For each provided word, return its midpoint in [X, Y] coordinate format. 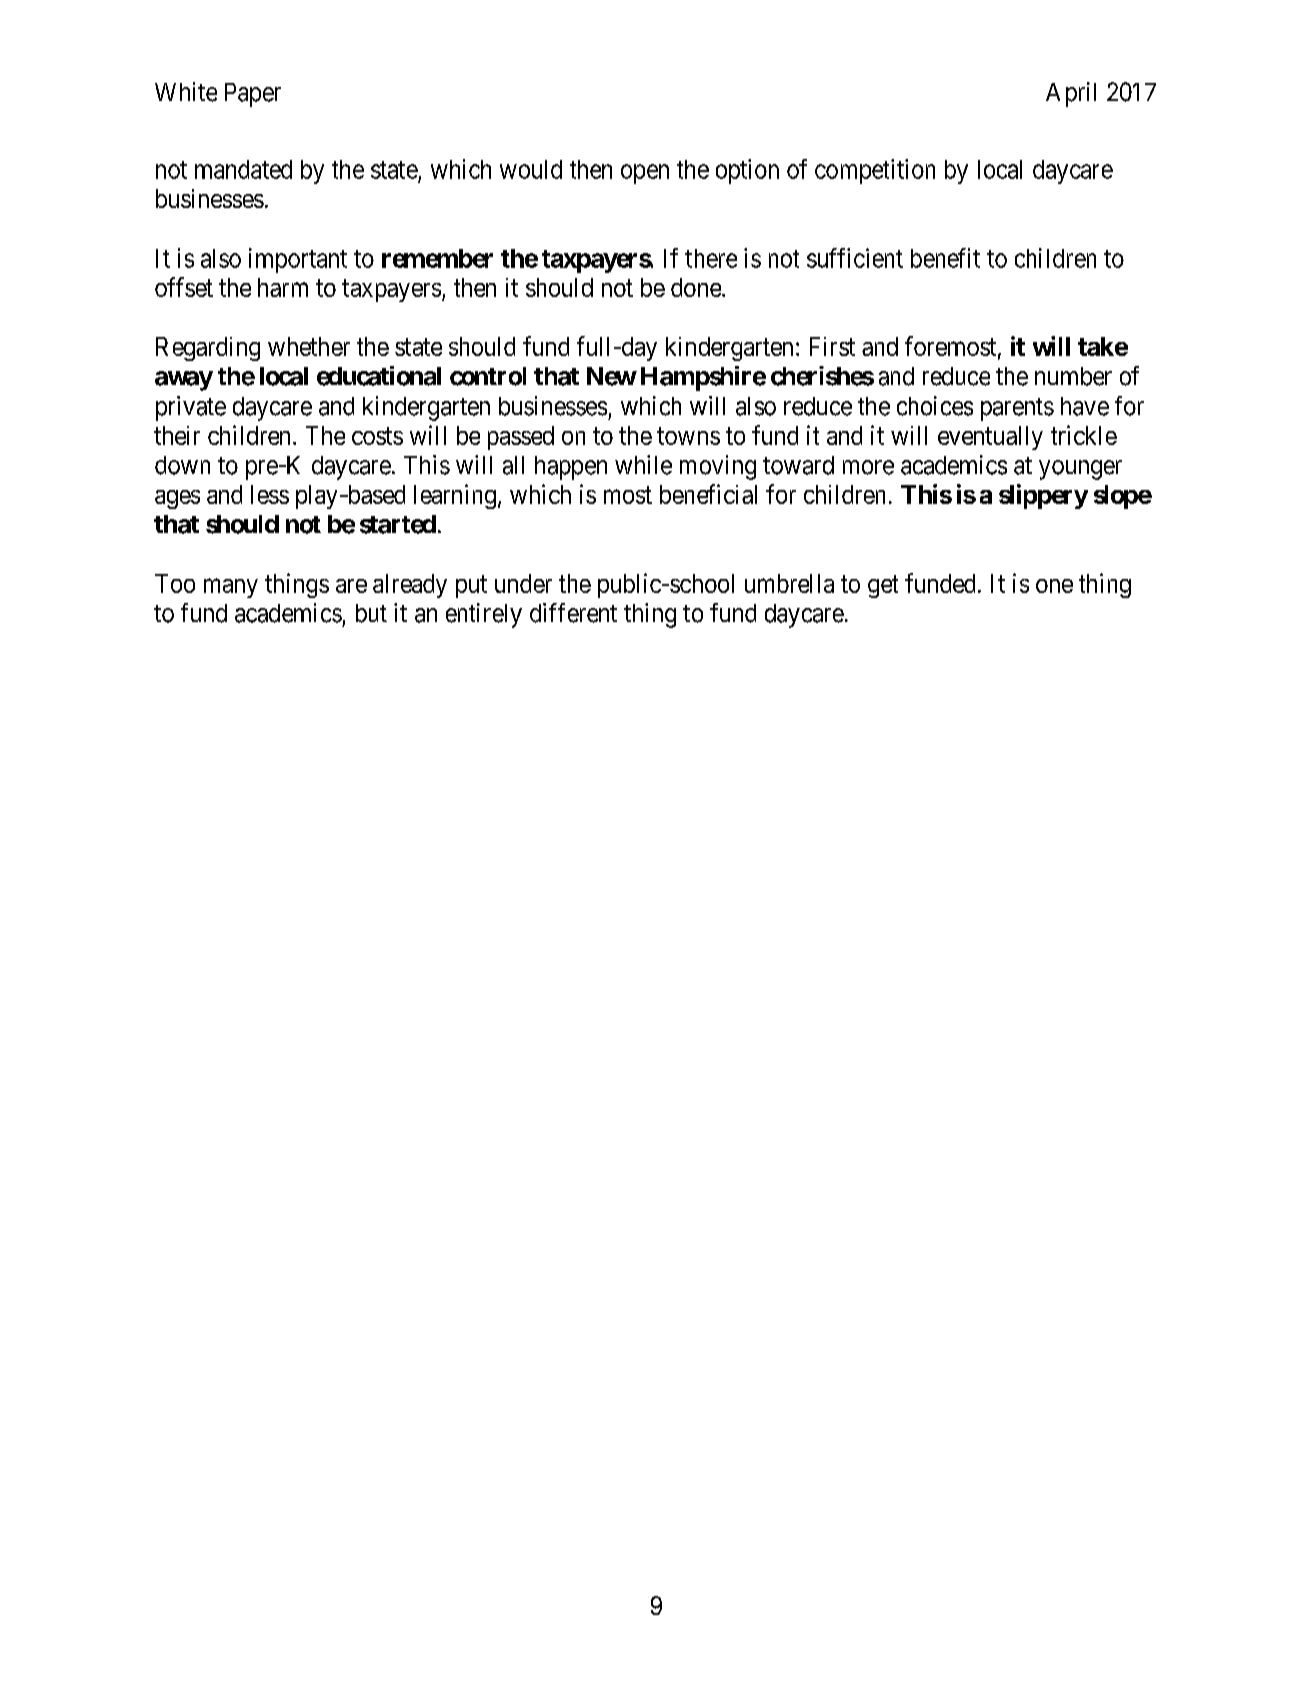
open [645, 174]
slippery [1043, 496]
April [1071, 94]
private [191, 408]
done [697, 287]
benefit [945, 258]
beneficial [708, 494]
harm [283, 287]
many [231, 588]
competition [875, 171]
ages [177, 499]
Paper [253, 95]
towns [688, 436]
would [531, 169]
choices [935, 406]
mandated [243, 169]
